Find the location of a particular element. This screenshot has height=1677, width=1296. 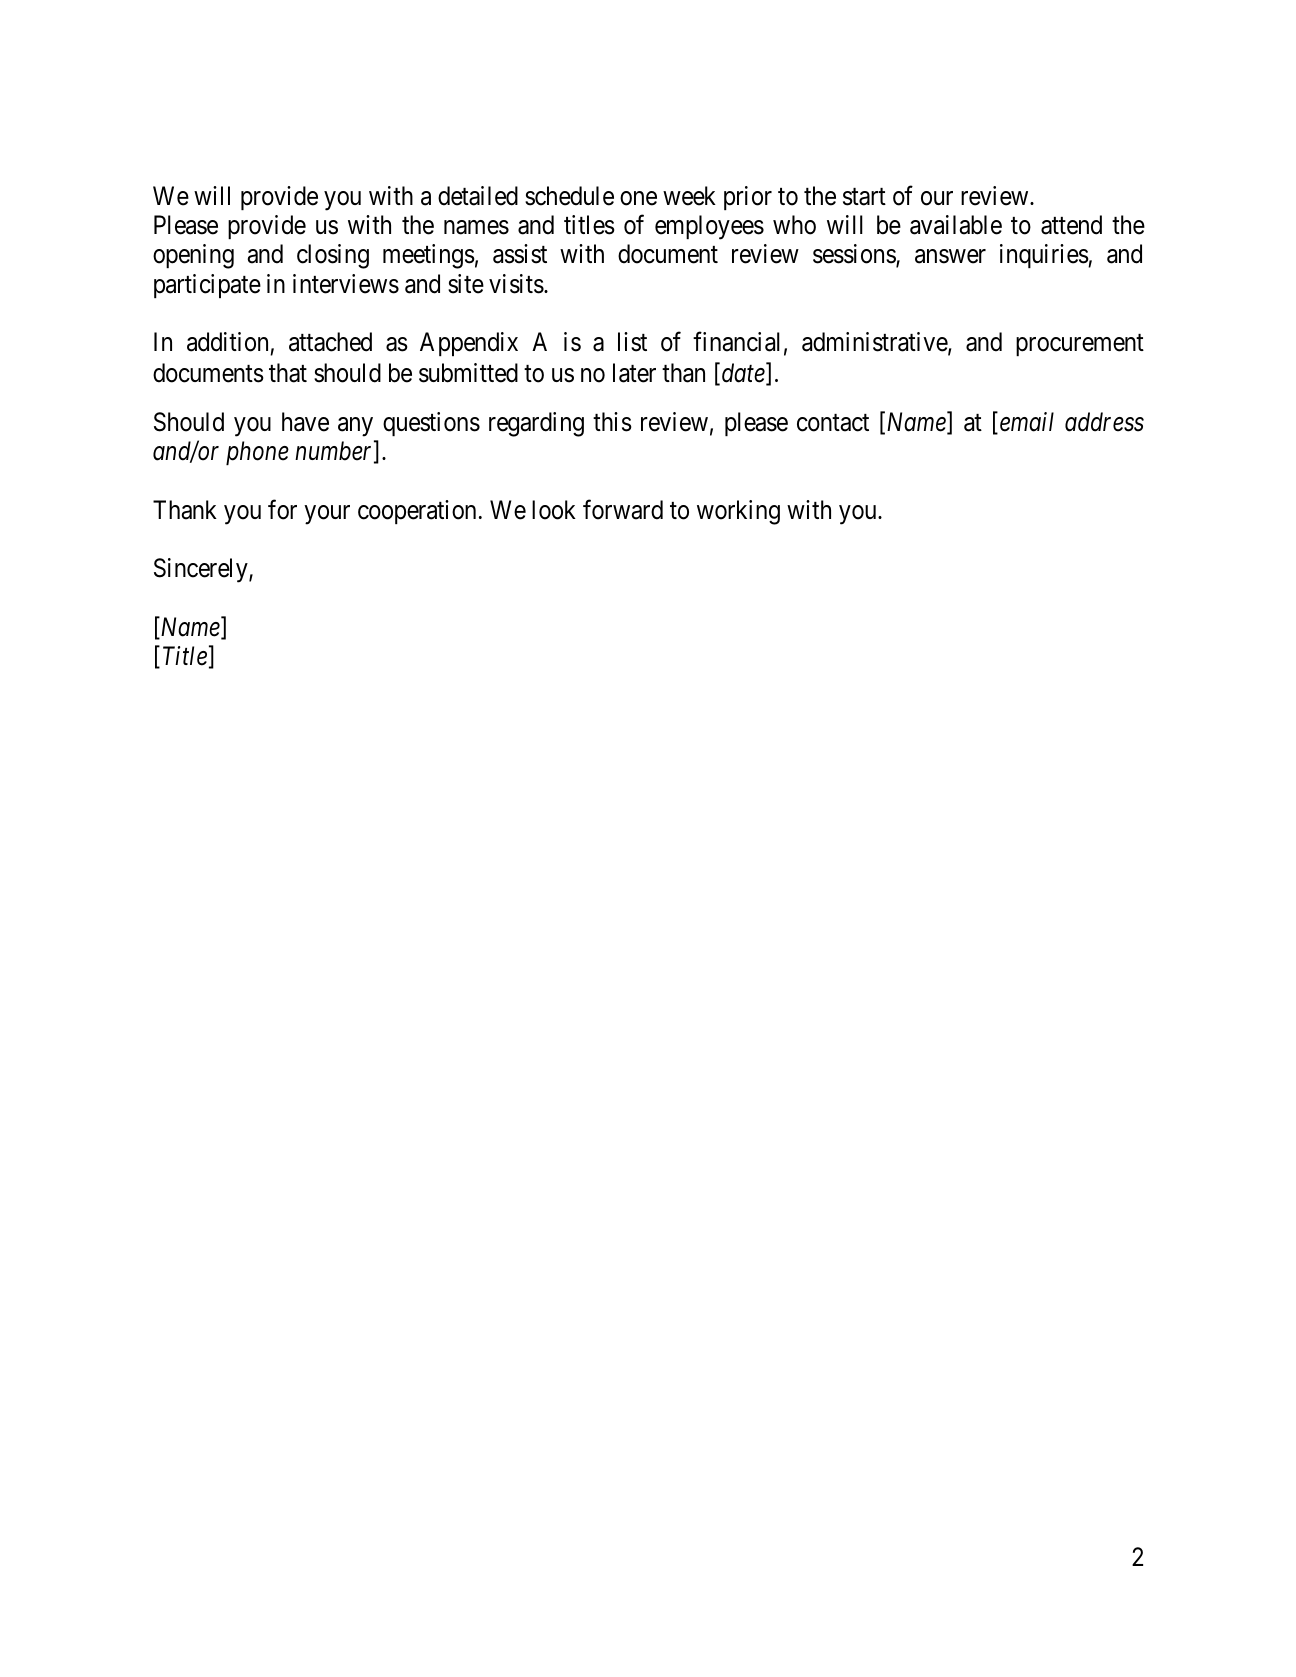

this is located at coordinates (612, 422).
